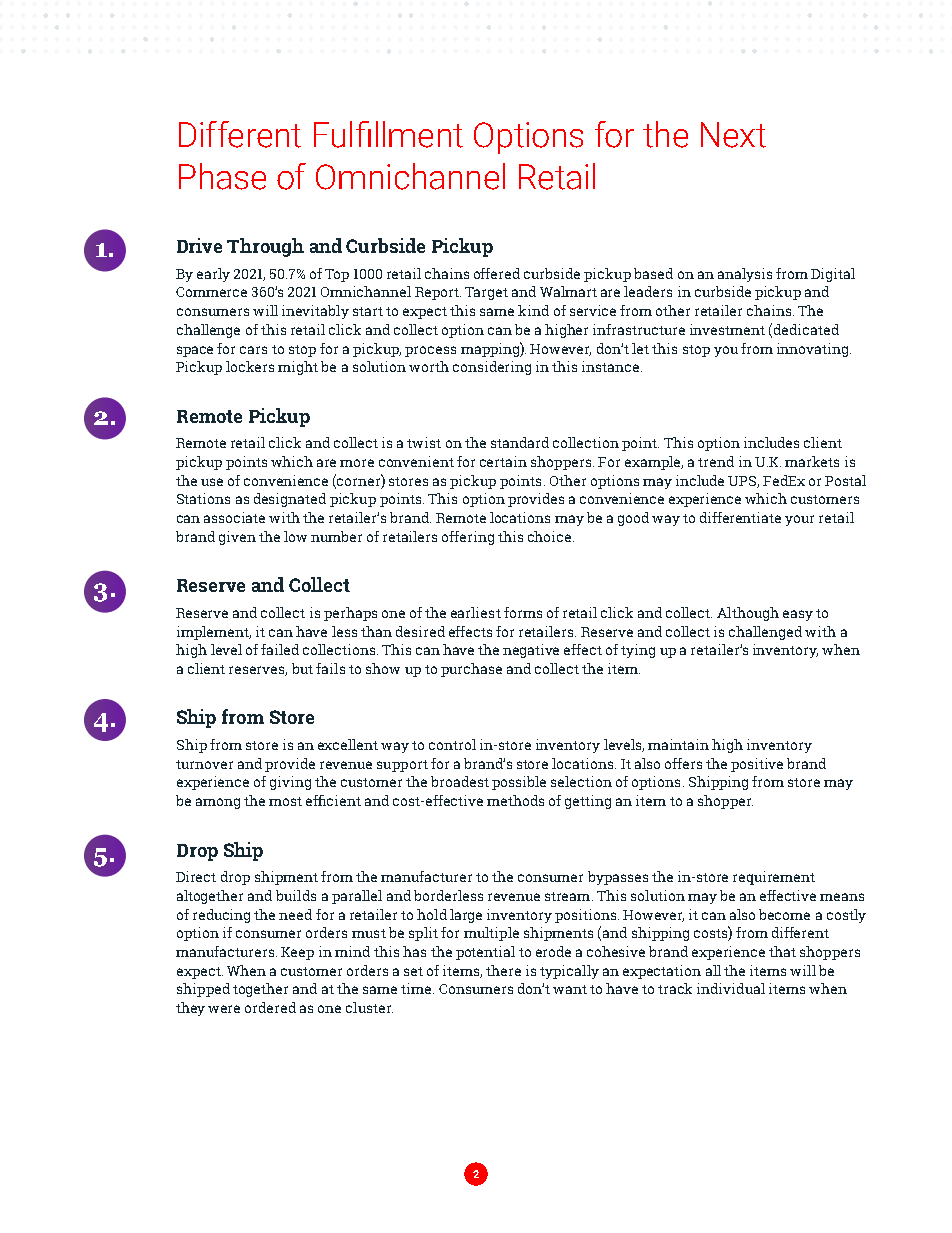  Describe the element at coordinates (812, 461) in the document. I see `markets` at that location.
